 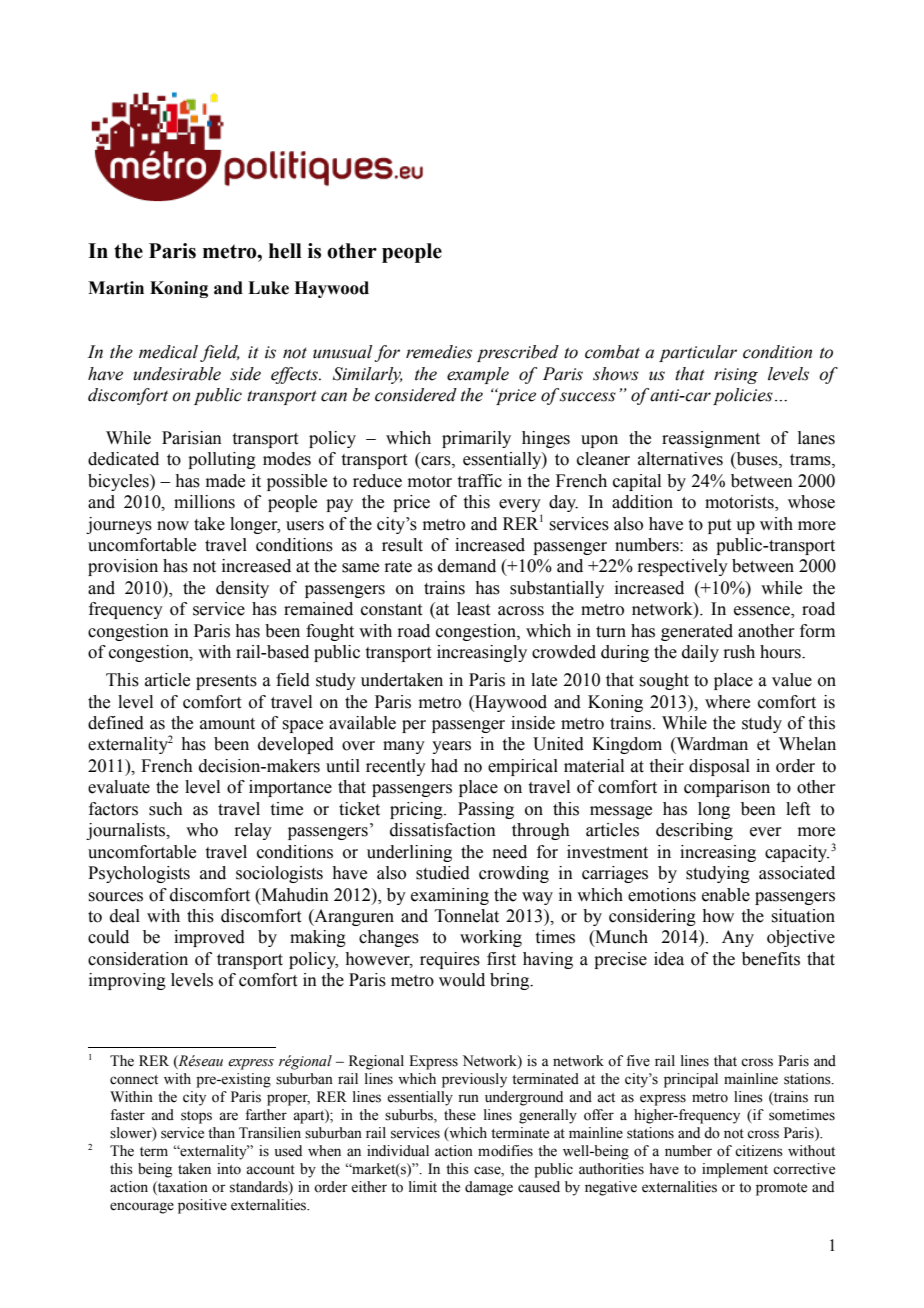 What do you see at coordinates (698, 353) in the document?
I see `particular` at bounding box center [698, 353].
